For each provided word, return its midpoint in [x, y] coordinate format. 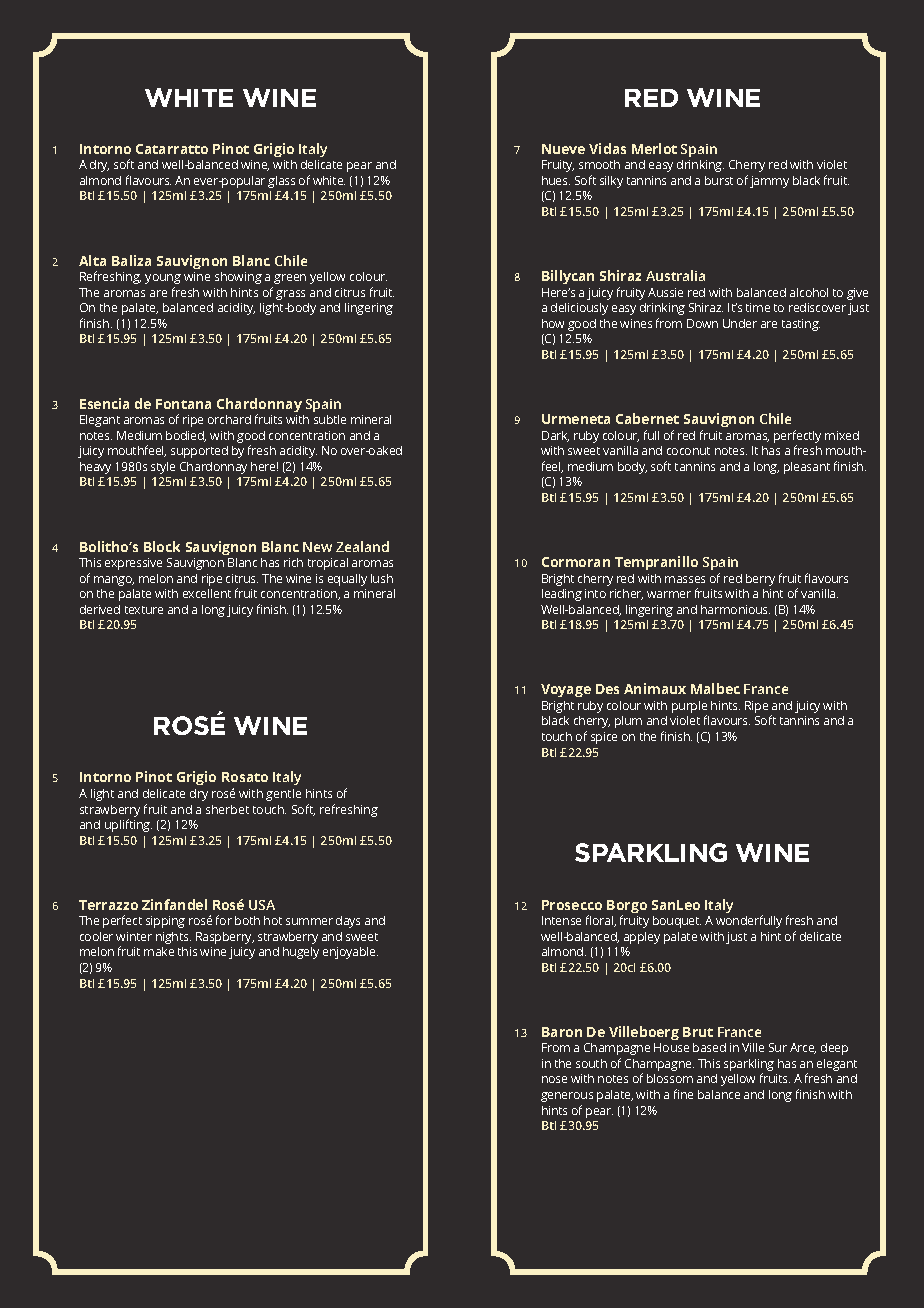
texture [144, 610]
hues [556, 180]
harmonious [735, 609]
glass [281, 182]
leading [562, 595]
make [159, 951]
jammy [769, 182]
